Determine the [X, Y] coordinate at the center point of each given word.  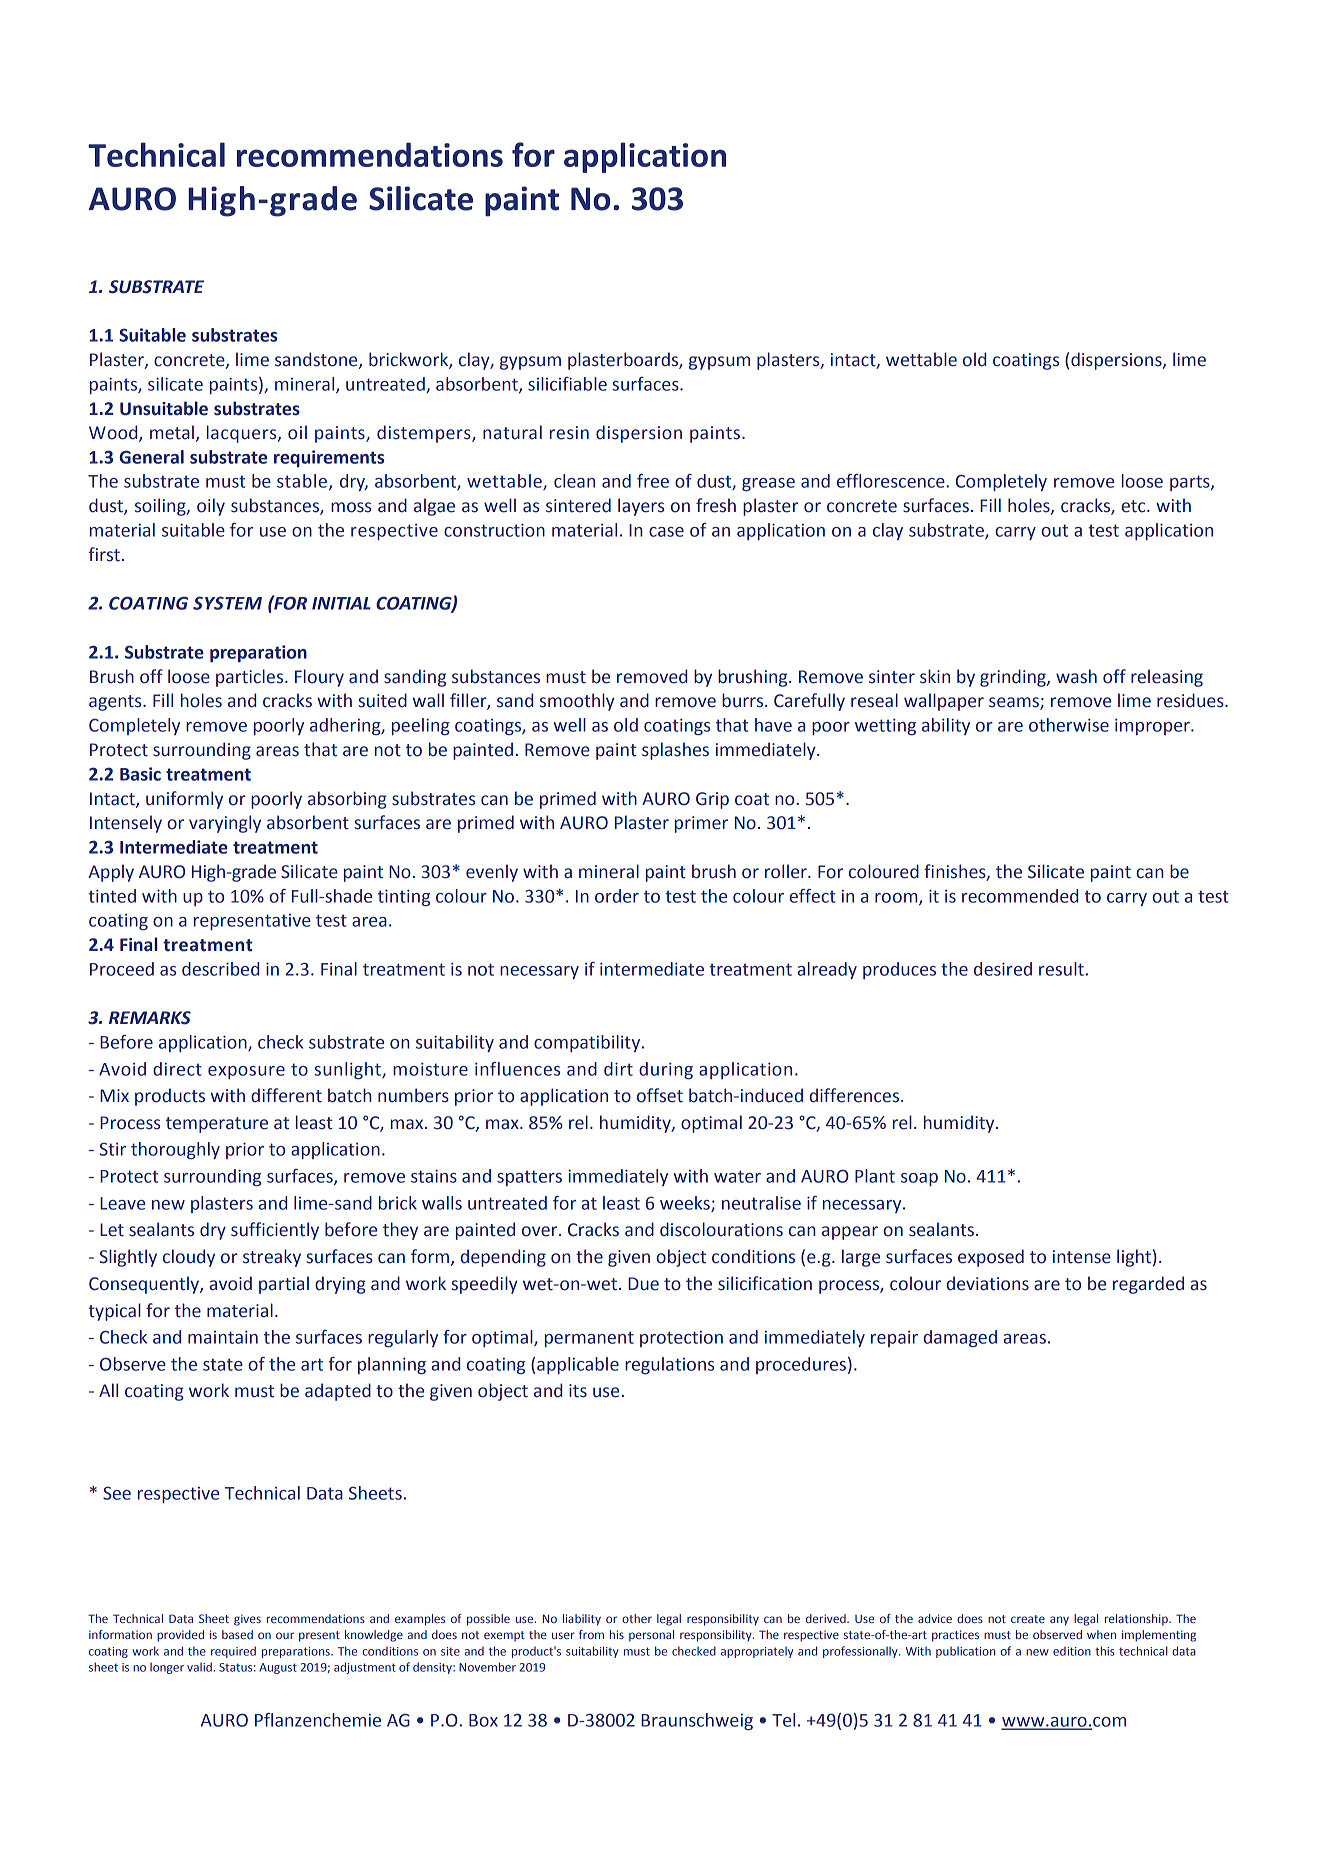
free [653, 481]
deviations [988, 1283]
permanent [589, 1339]
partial [284, 1285]
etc [1135, 506]
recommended [1020, 896]
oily [211, 507]
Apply [111, 873]
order [617, 896]
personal [651, 1636]
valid [200, 1667]
